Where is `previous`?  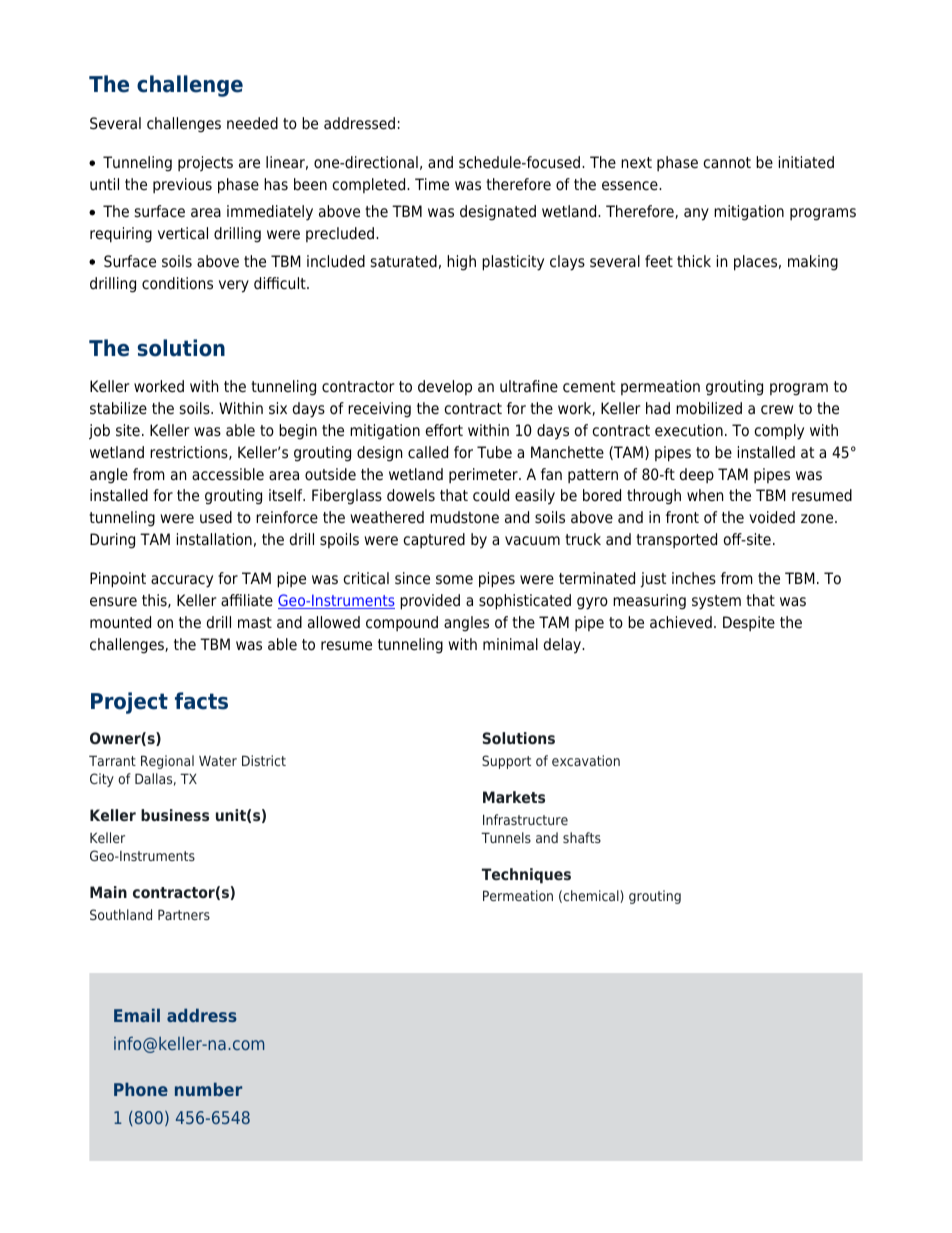
previous is located at coordinates (182, 185).
